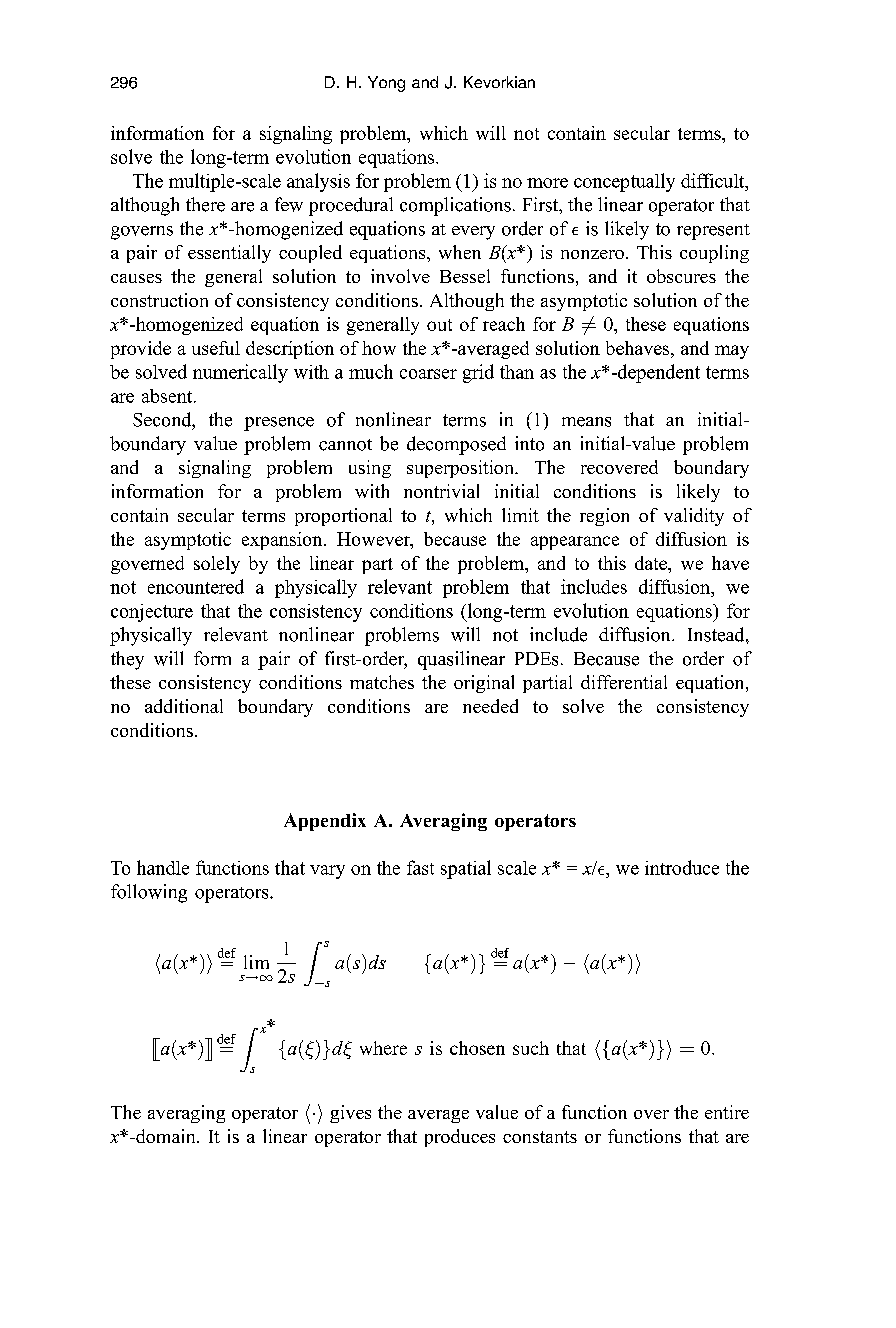  I want to click on introduce, so click(682, 867).
